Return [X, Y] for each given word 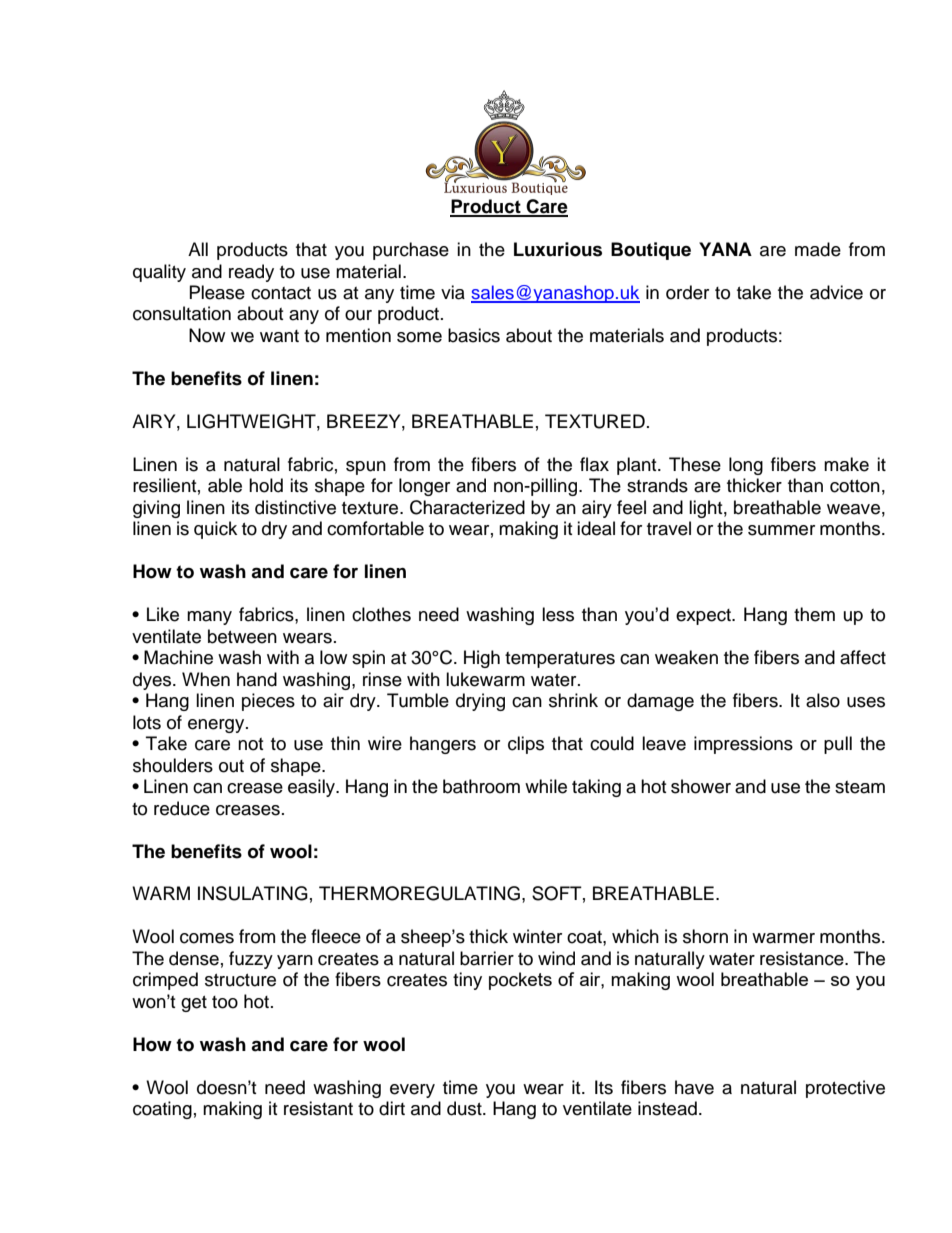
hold [266, 485]
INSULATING [253, 893]
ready [251, 273]
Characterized [467, 507]
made [818, 249]
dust [465, 1108]
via [453, 292]
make [846, 464]
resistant [318, 1108]
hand [257, 679]
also [823, 700]
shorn [705, 936]
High [482, 659]
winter [537, 936]
